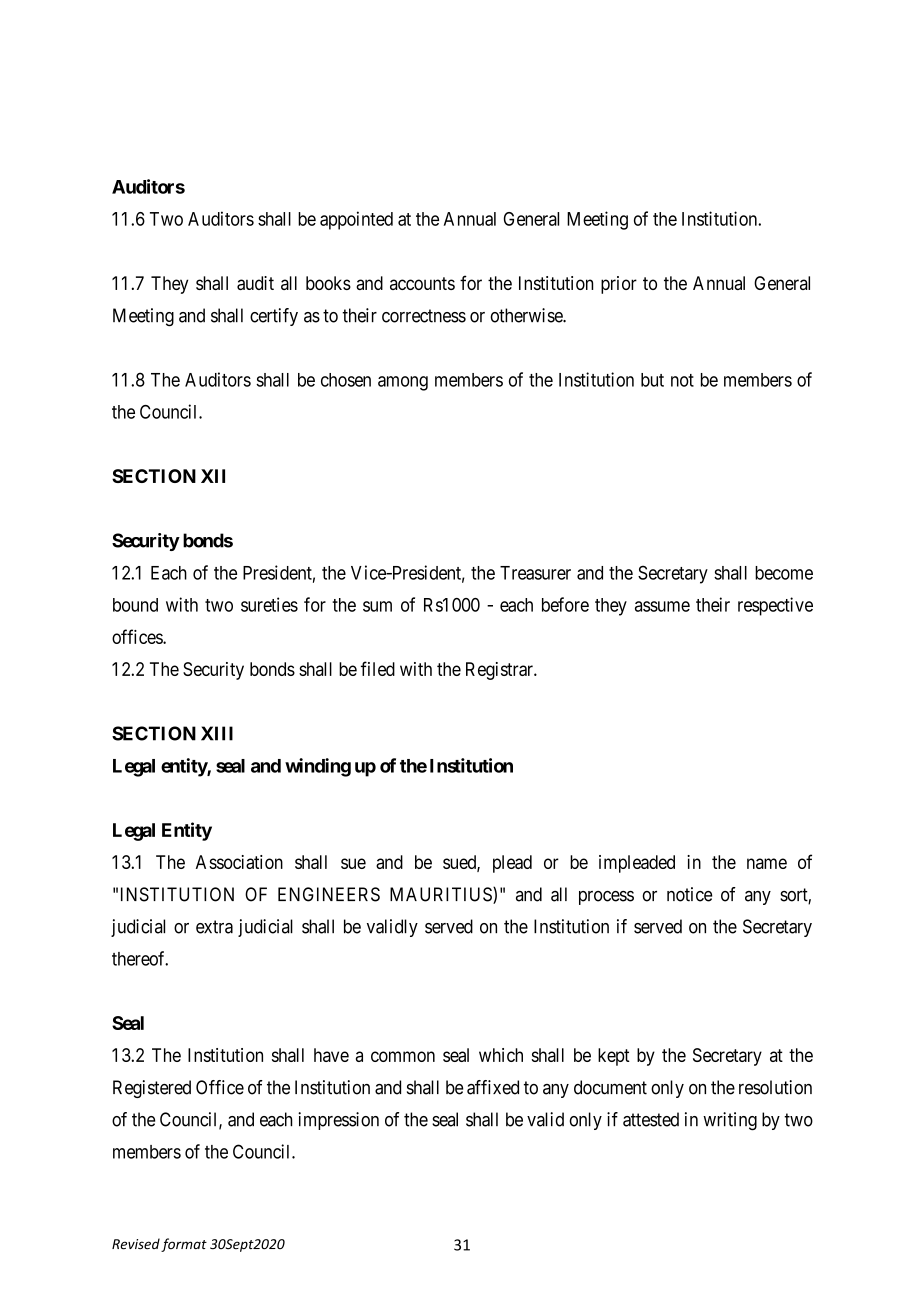  Describe the element at coordinates (135, 605) in the document. I see `bound` at that location.
